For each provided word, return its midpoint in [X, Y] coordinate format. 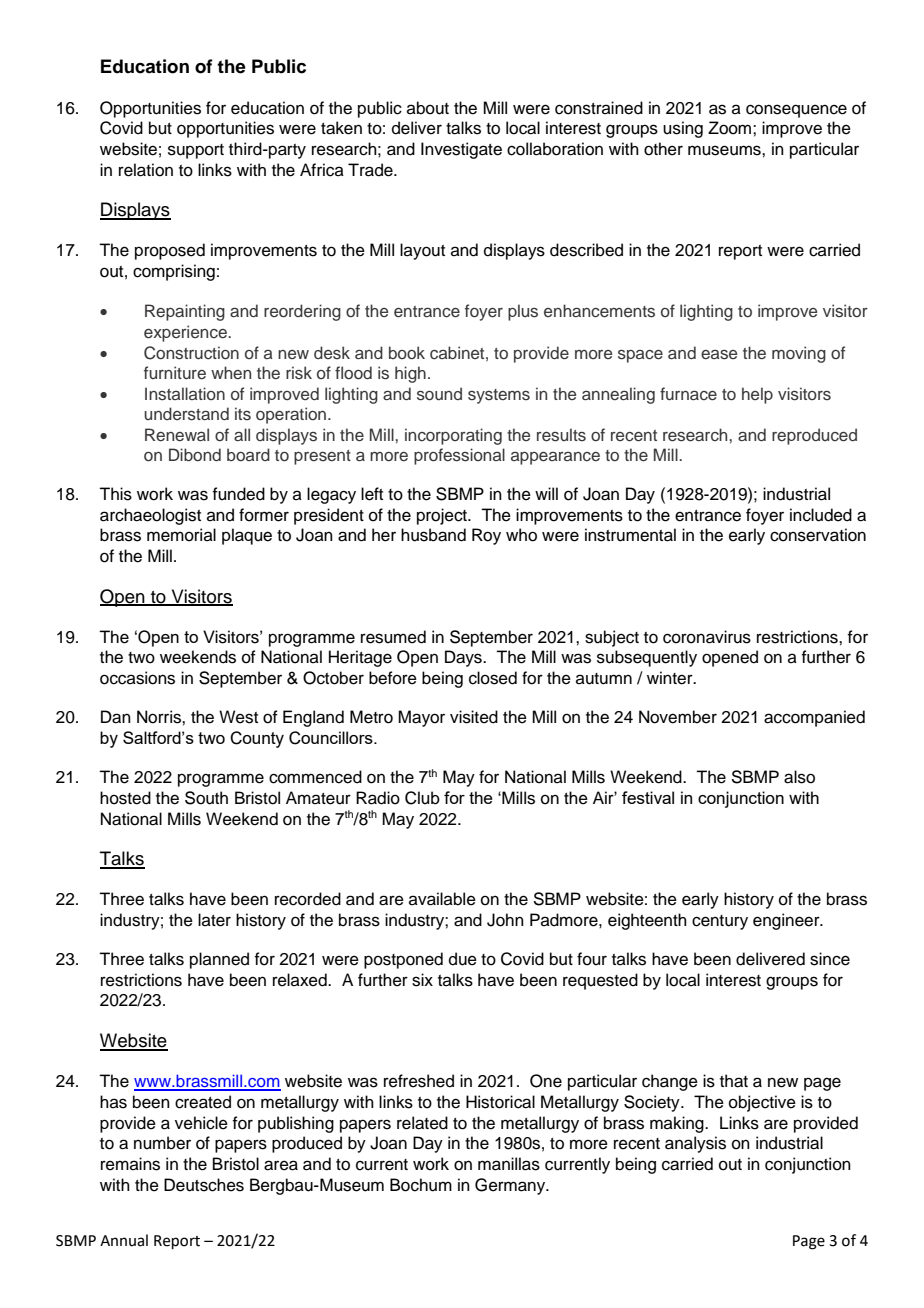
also [799, 777]
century [720, 922]
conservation [818, 535]
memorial [181, 535]
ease [719, 355]
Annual [124, 1240]
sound [439, 394]
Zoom [729, 128]
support [196, 151]
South [206, 798]
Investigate [461, 150]
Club [422, 798]
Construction [191, 353]
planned [219, 960]
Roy [486, 536]
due [463, 959]
